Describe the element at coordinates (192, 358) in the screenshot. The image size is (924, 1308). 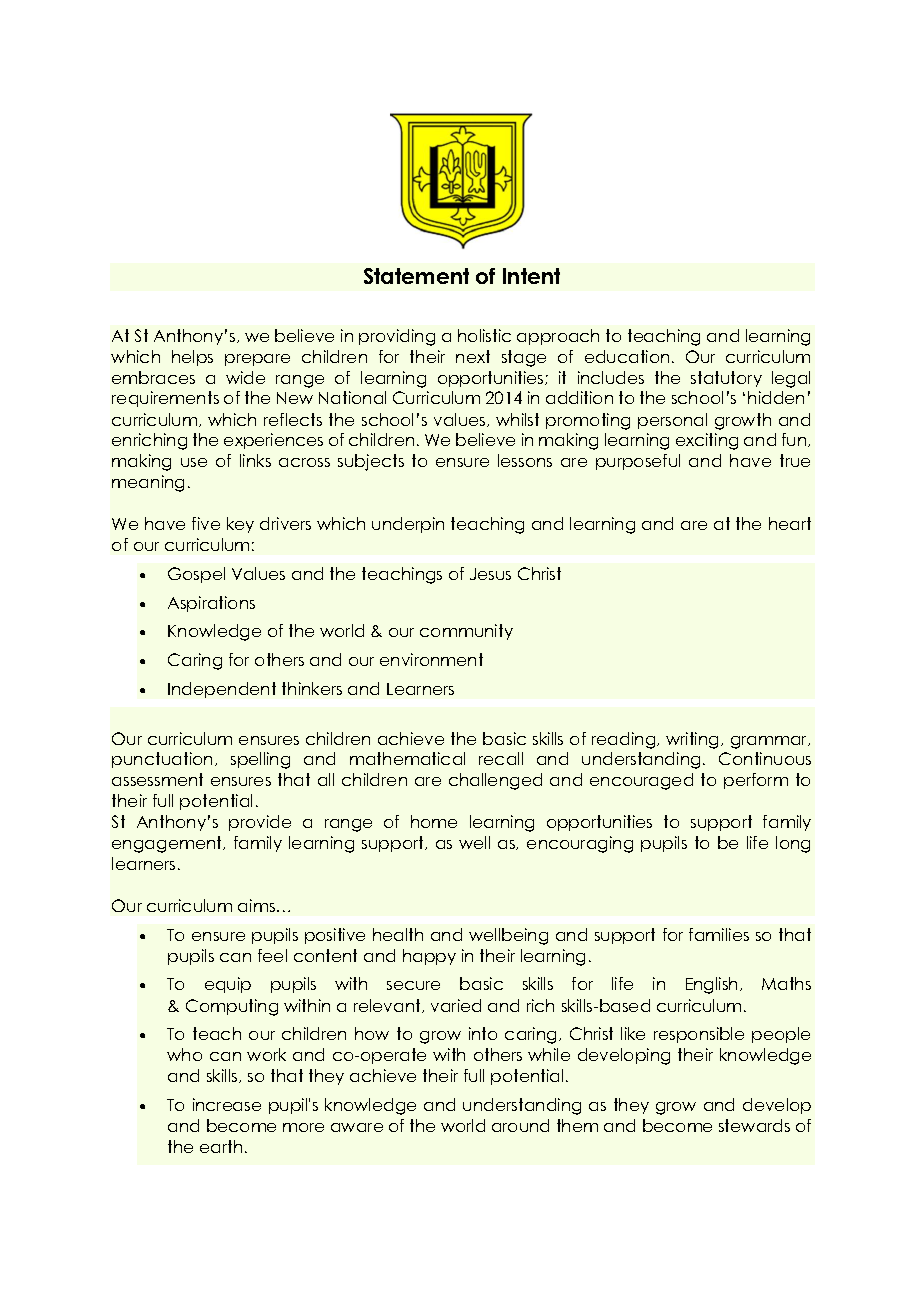
I see `helps` at that location.
